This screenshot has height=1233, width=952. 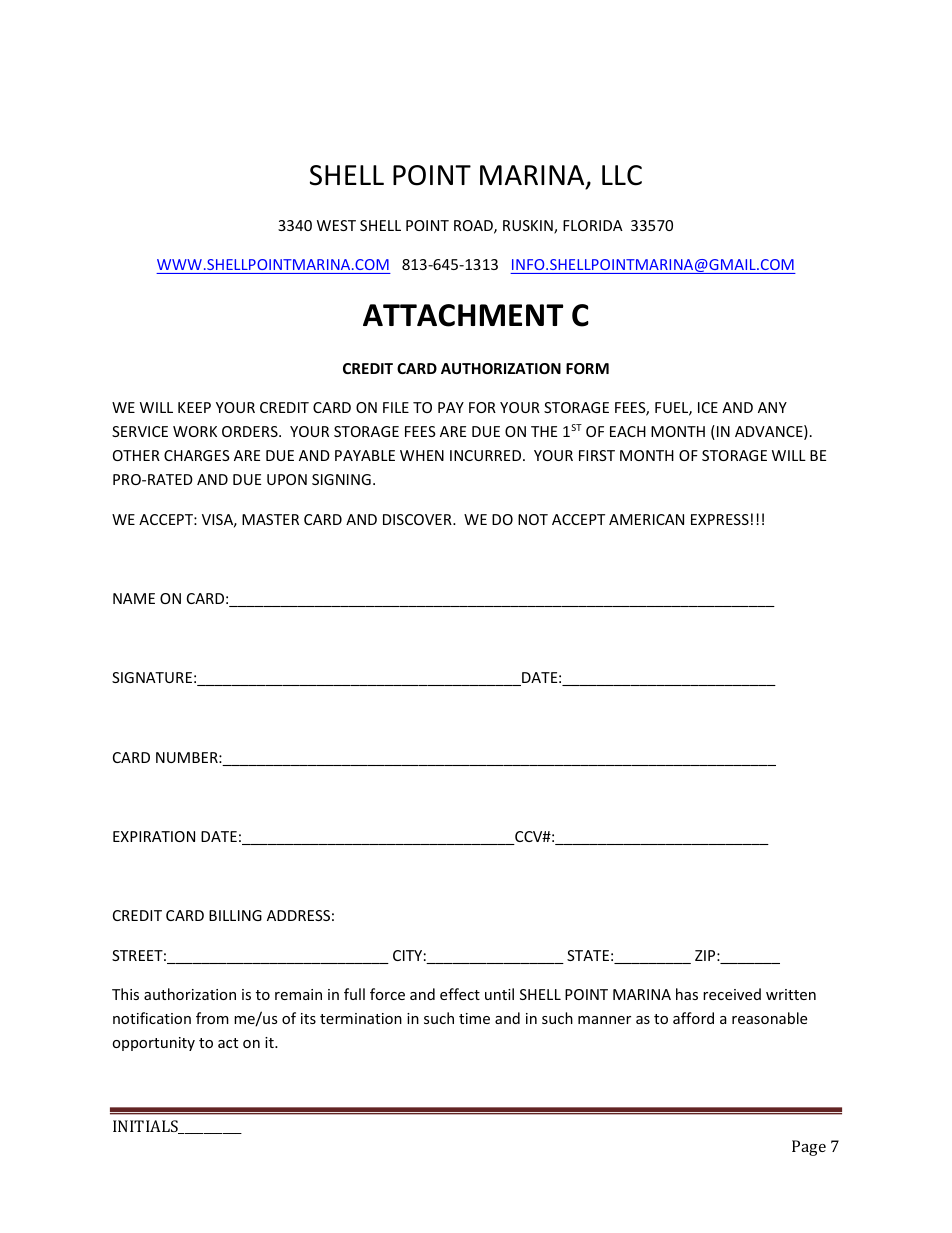 I want to click on DISCOVER, so click(x=418, y=519).
